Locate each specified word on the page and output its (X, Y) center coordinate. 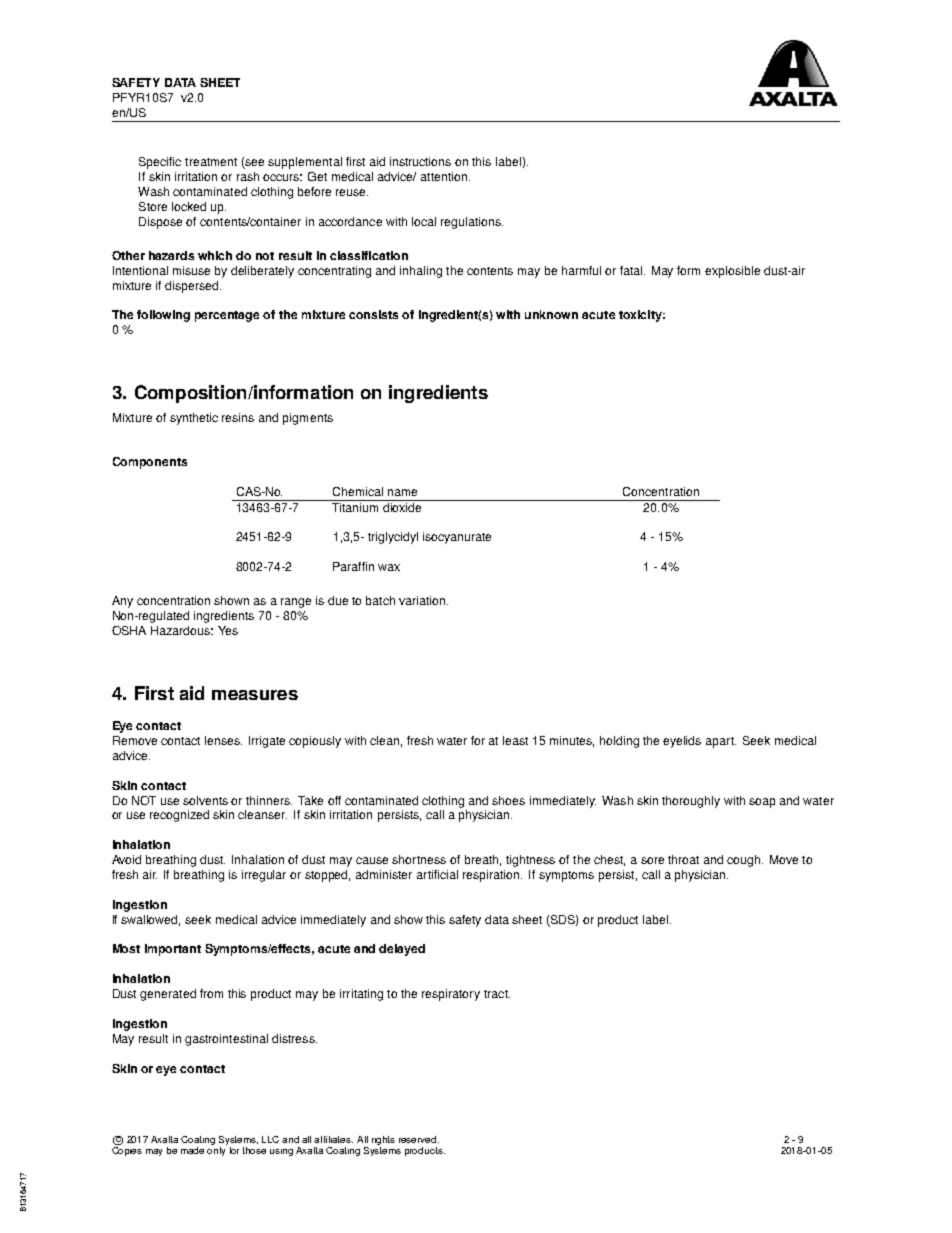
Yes (228, 630)
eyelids (682, 742)
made (192, 1150)
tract (497, 994)
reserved (419, 1139)
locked (189, 206)
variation (423, 600)
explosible (732, 272)
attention (445, 176)
